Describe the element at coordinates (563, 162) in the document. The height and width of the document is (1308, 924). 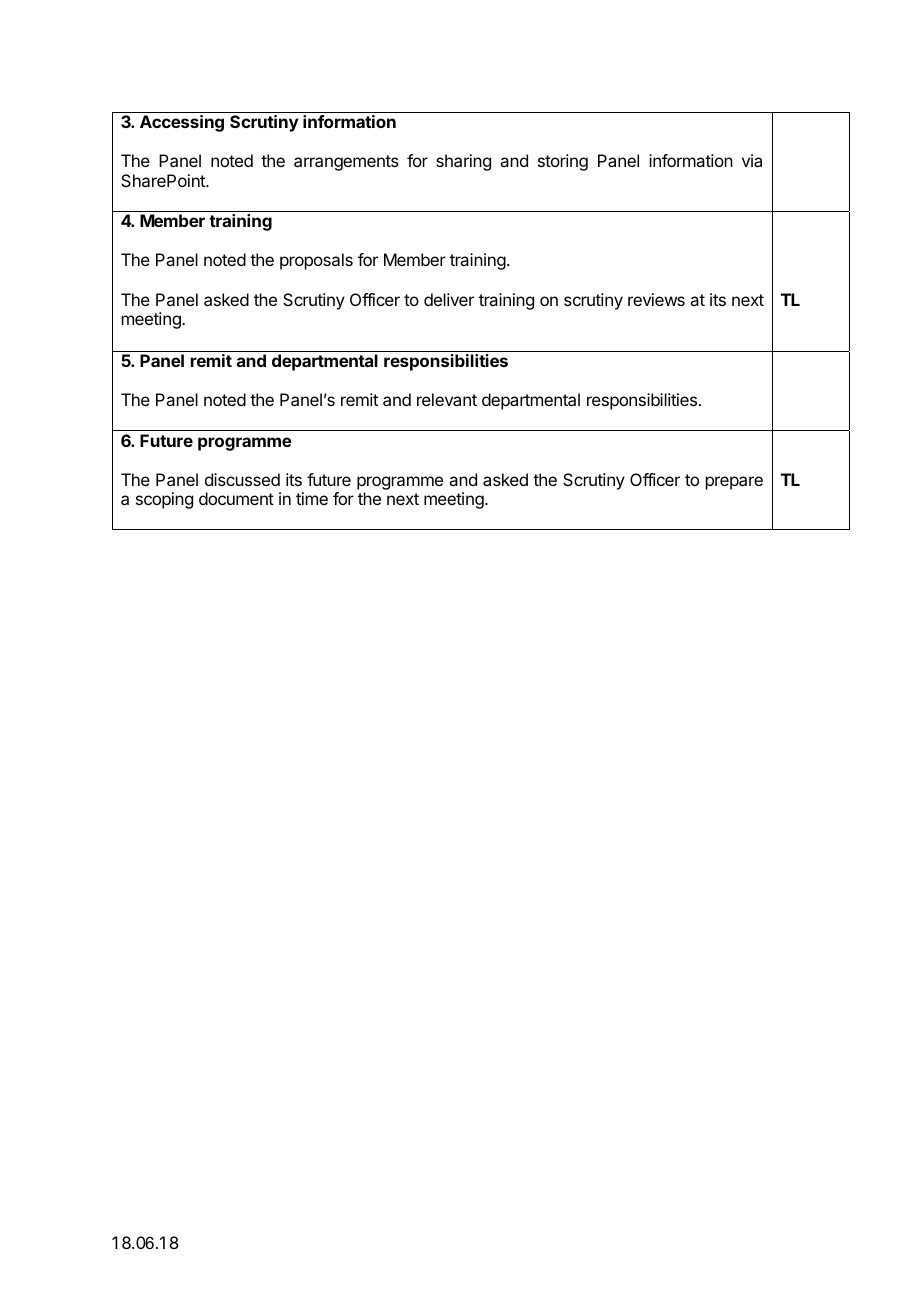
I see `storing` at that location.
